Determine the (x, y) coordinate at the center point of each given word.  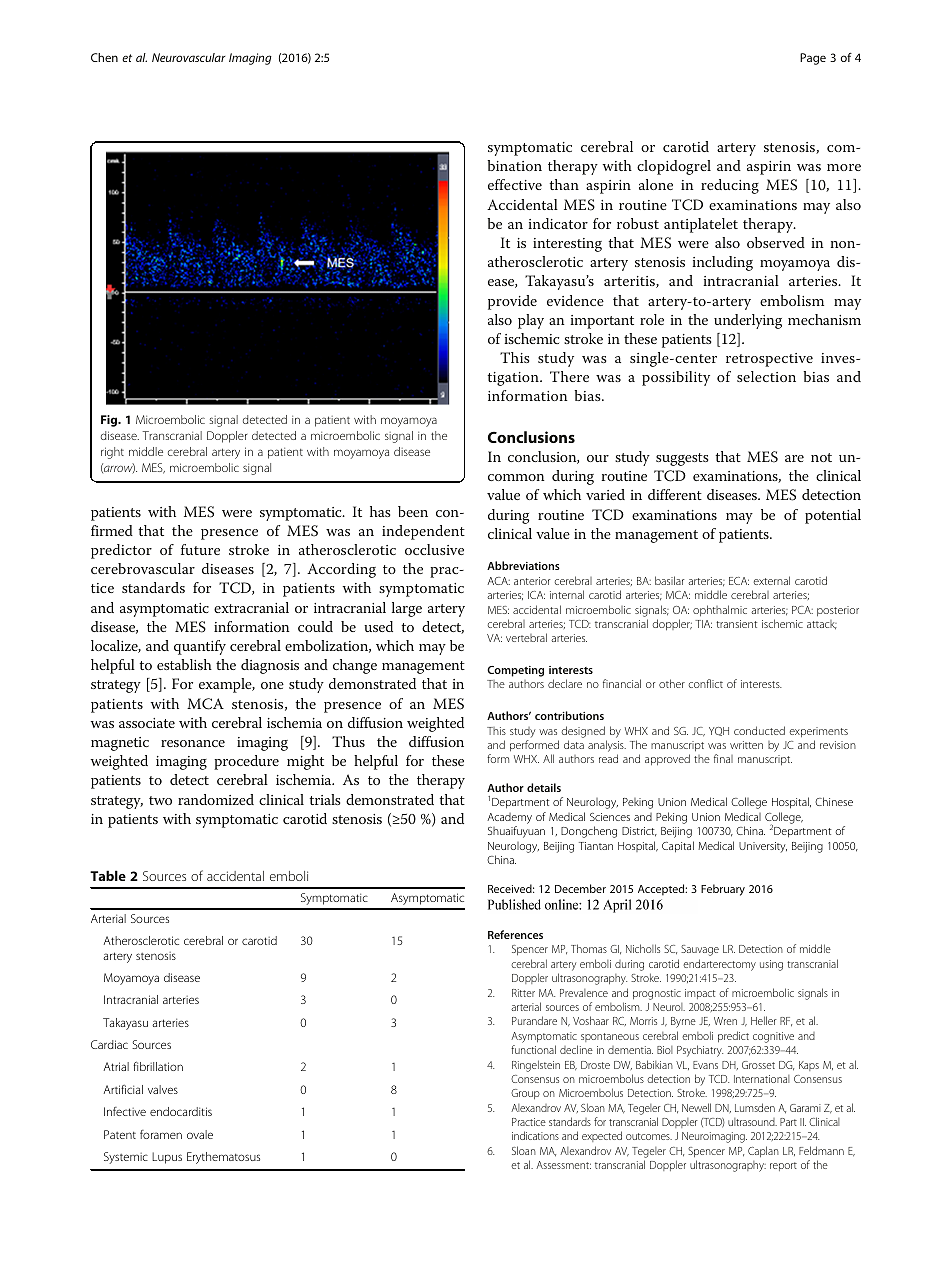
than (564, 184)
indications (535, 1135)
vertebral (526, 637)
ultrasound (752, 1122)
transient (736, 624)
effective (515, 184)
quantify (200, 647)
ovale (200, 1134)
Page (813, 59)
